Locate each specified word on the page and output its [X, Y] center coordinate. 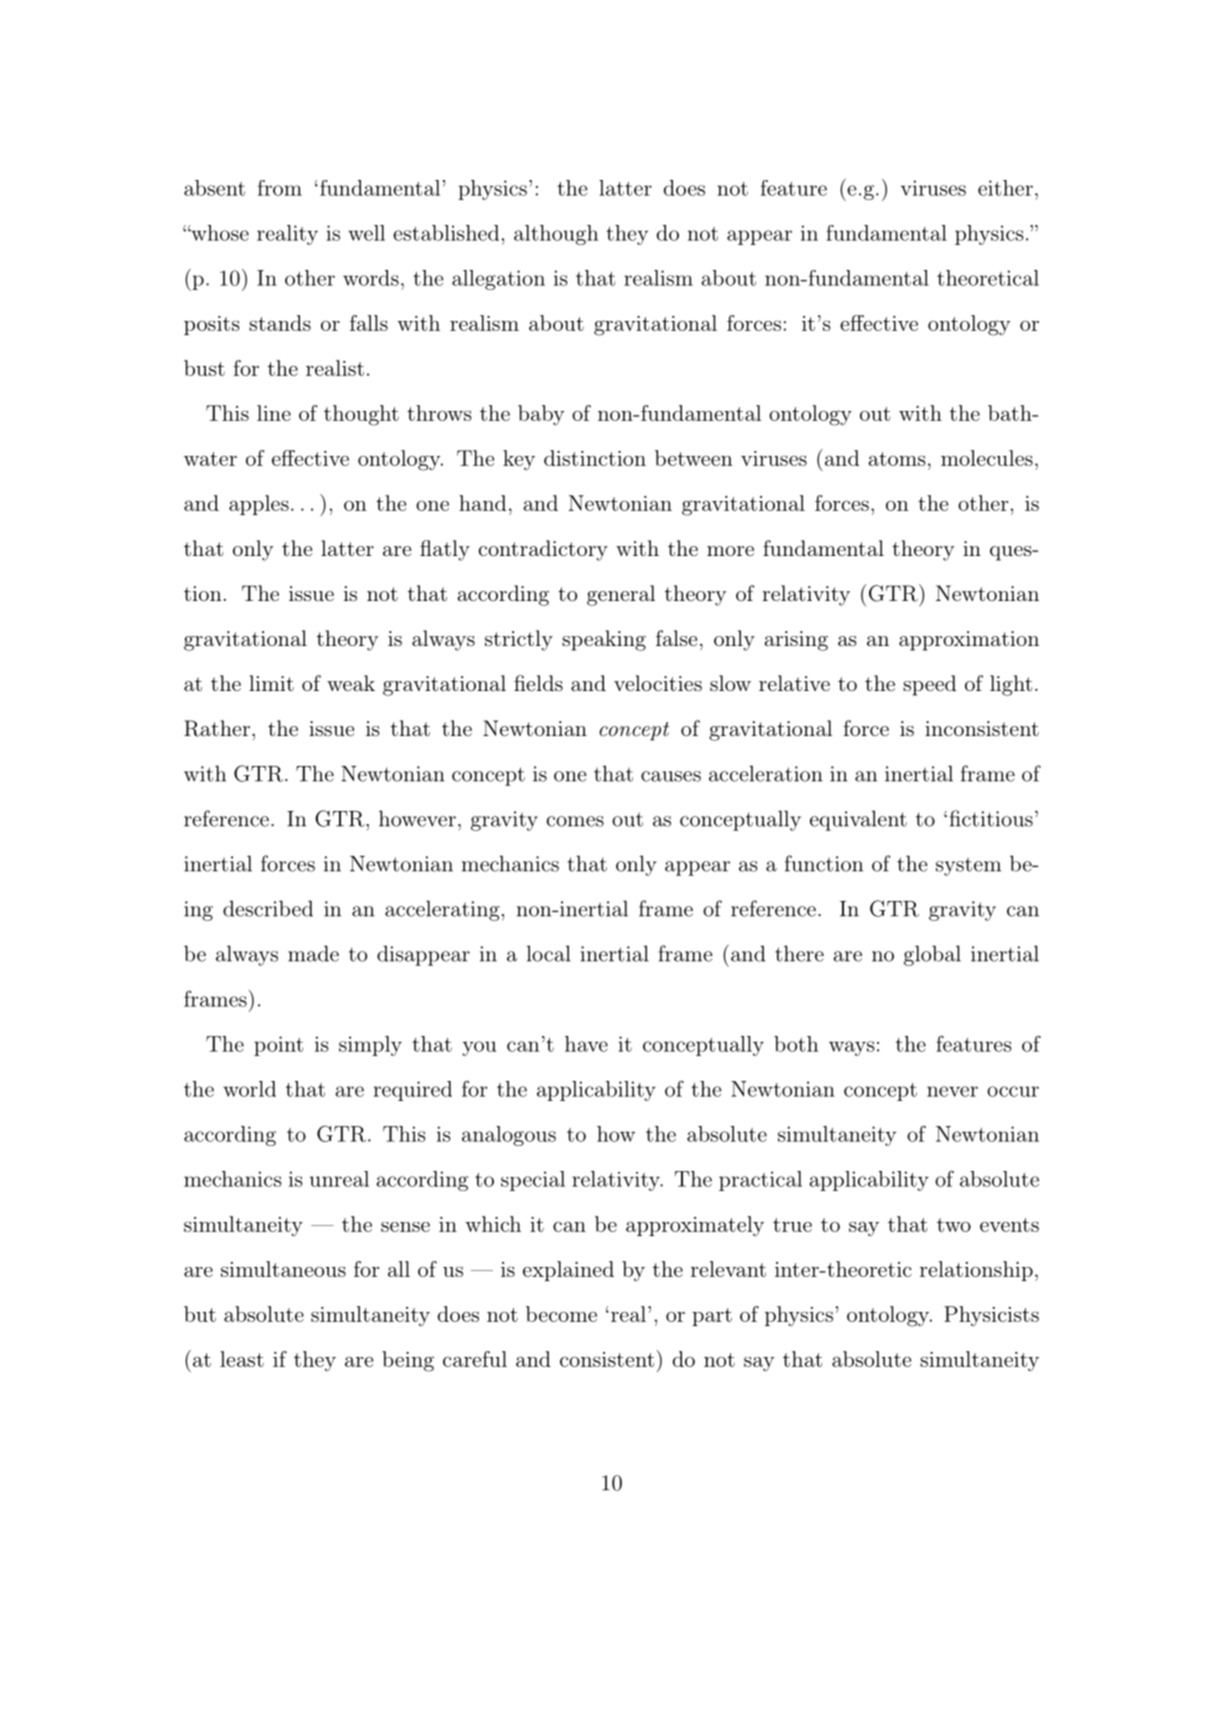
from [280, 188]
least [242, 1359]
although [556, 235]
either [1005, 188]
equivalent [858, 820]
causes [671, 776]
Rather [217, 728]
